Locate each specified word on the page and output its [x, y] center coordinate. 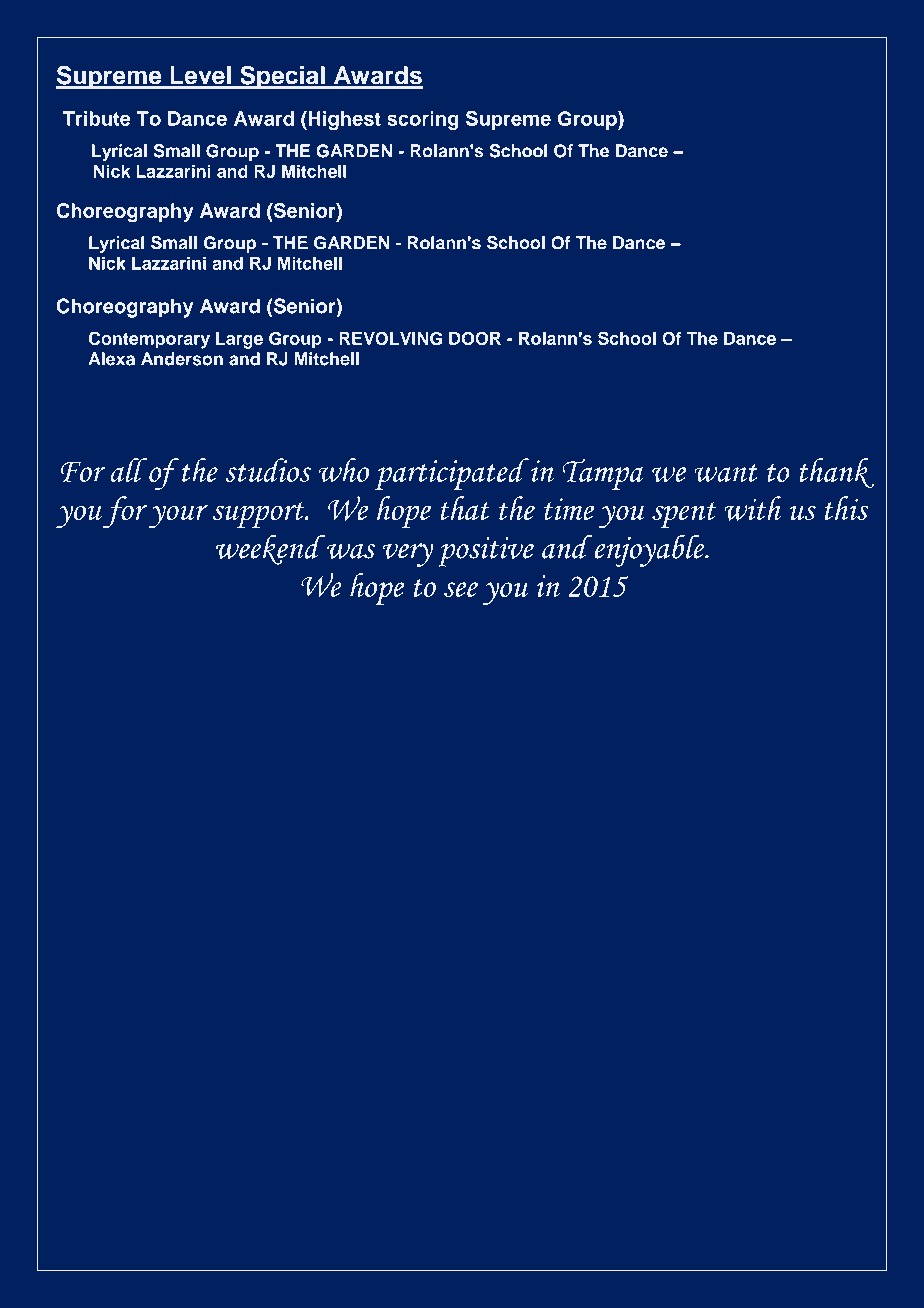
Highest [343, 120]
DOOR [475, 338]
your [178, 517]
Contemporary [149, 340]
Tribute [97, 118]
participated [452, 474]
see [461, 589]
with [752, 508]
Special [282, 78]
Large [239, 340]
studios [268, 470]
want [726, 473]
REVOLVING [390, 338]
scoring [423, 120]
